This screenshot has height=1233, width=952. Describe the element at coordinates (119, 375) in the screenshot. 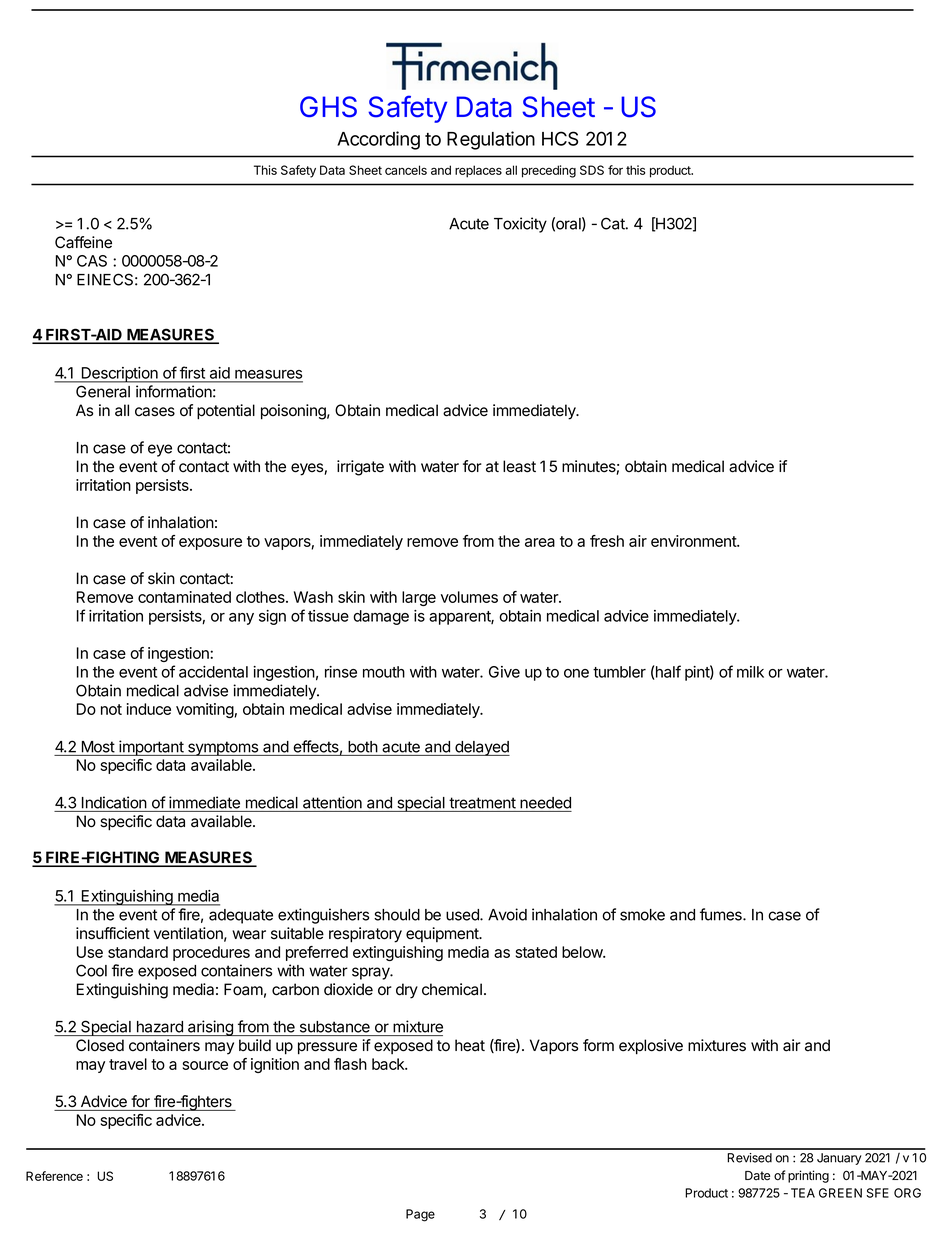

I see `Description` at that location.
